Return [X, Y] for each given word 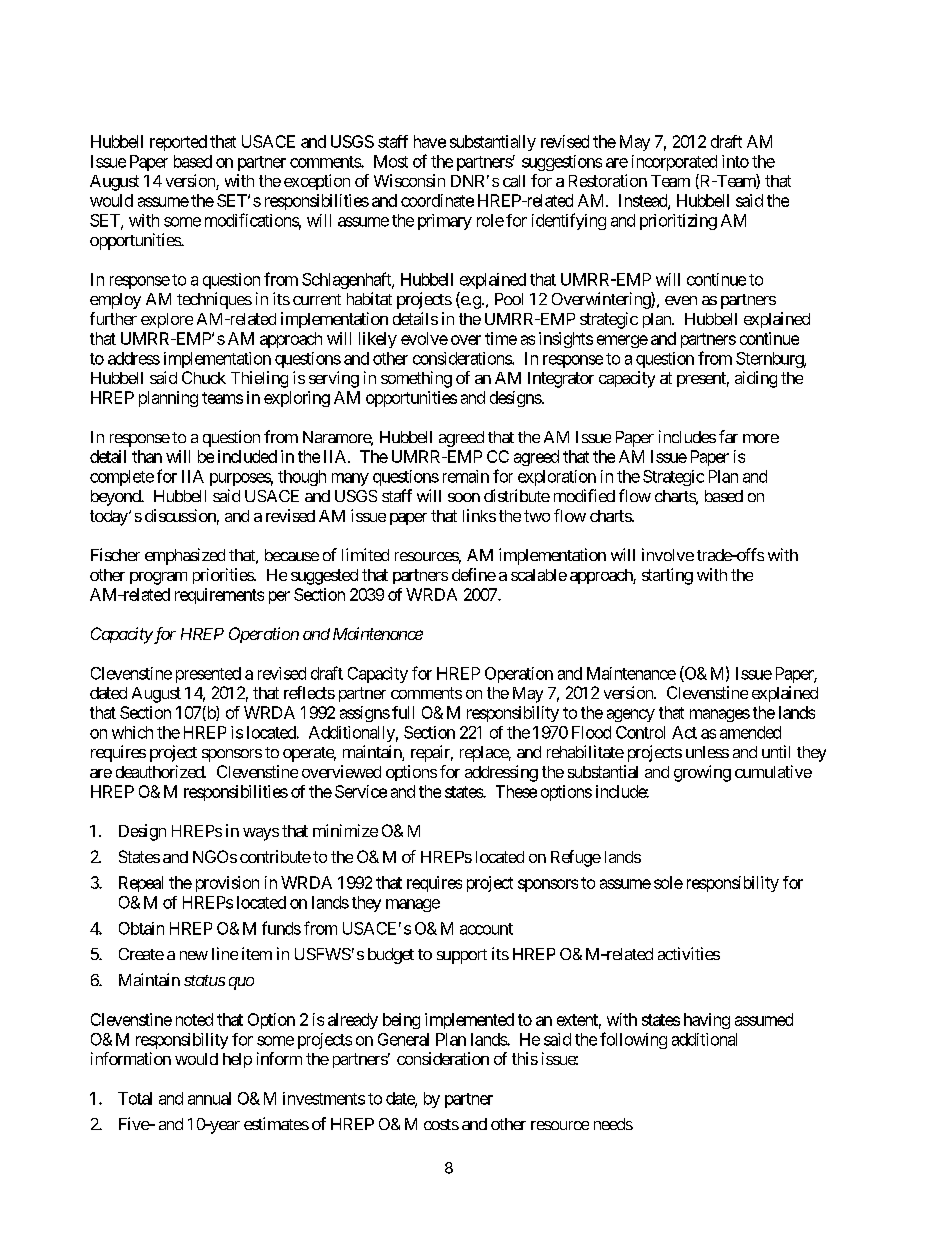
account [486, 929]
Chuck [204, 377]
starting [667, 576]
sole [668, 882]
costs [441, 1124]
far [728, 436]
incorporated [674, 163]
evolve [424, 338]
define [474, 574]
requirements [219, 596]
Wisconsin [409, 180]
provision [227, 884]
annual [209, 1098]
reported [178, 143]
